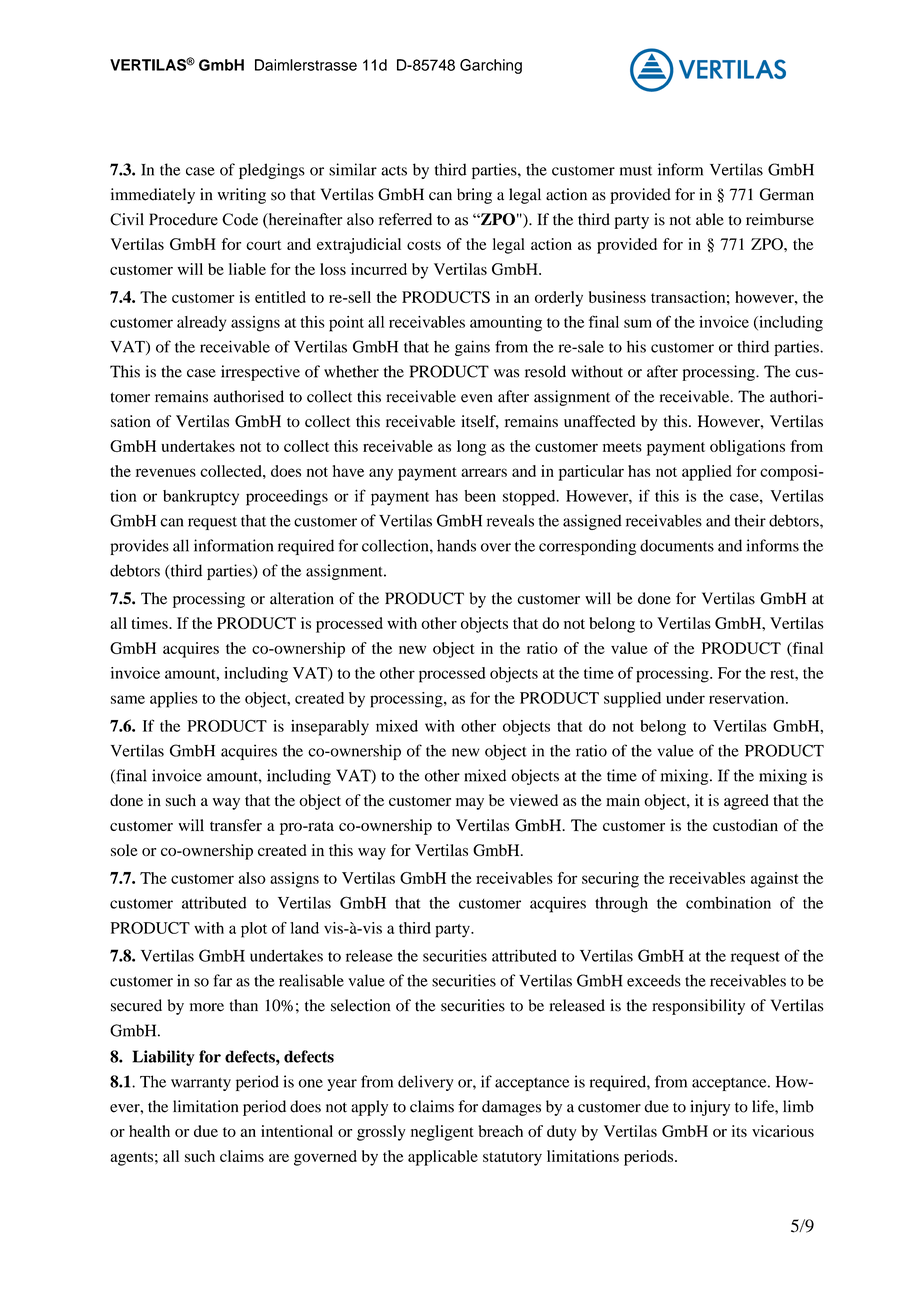 This screenshot has height=1308, width=924. What do you see at coordinates (149, 1131) in the screenshot?
I see `health` at bounding box center [149, 1131].
